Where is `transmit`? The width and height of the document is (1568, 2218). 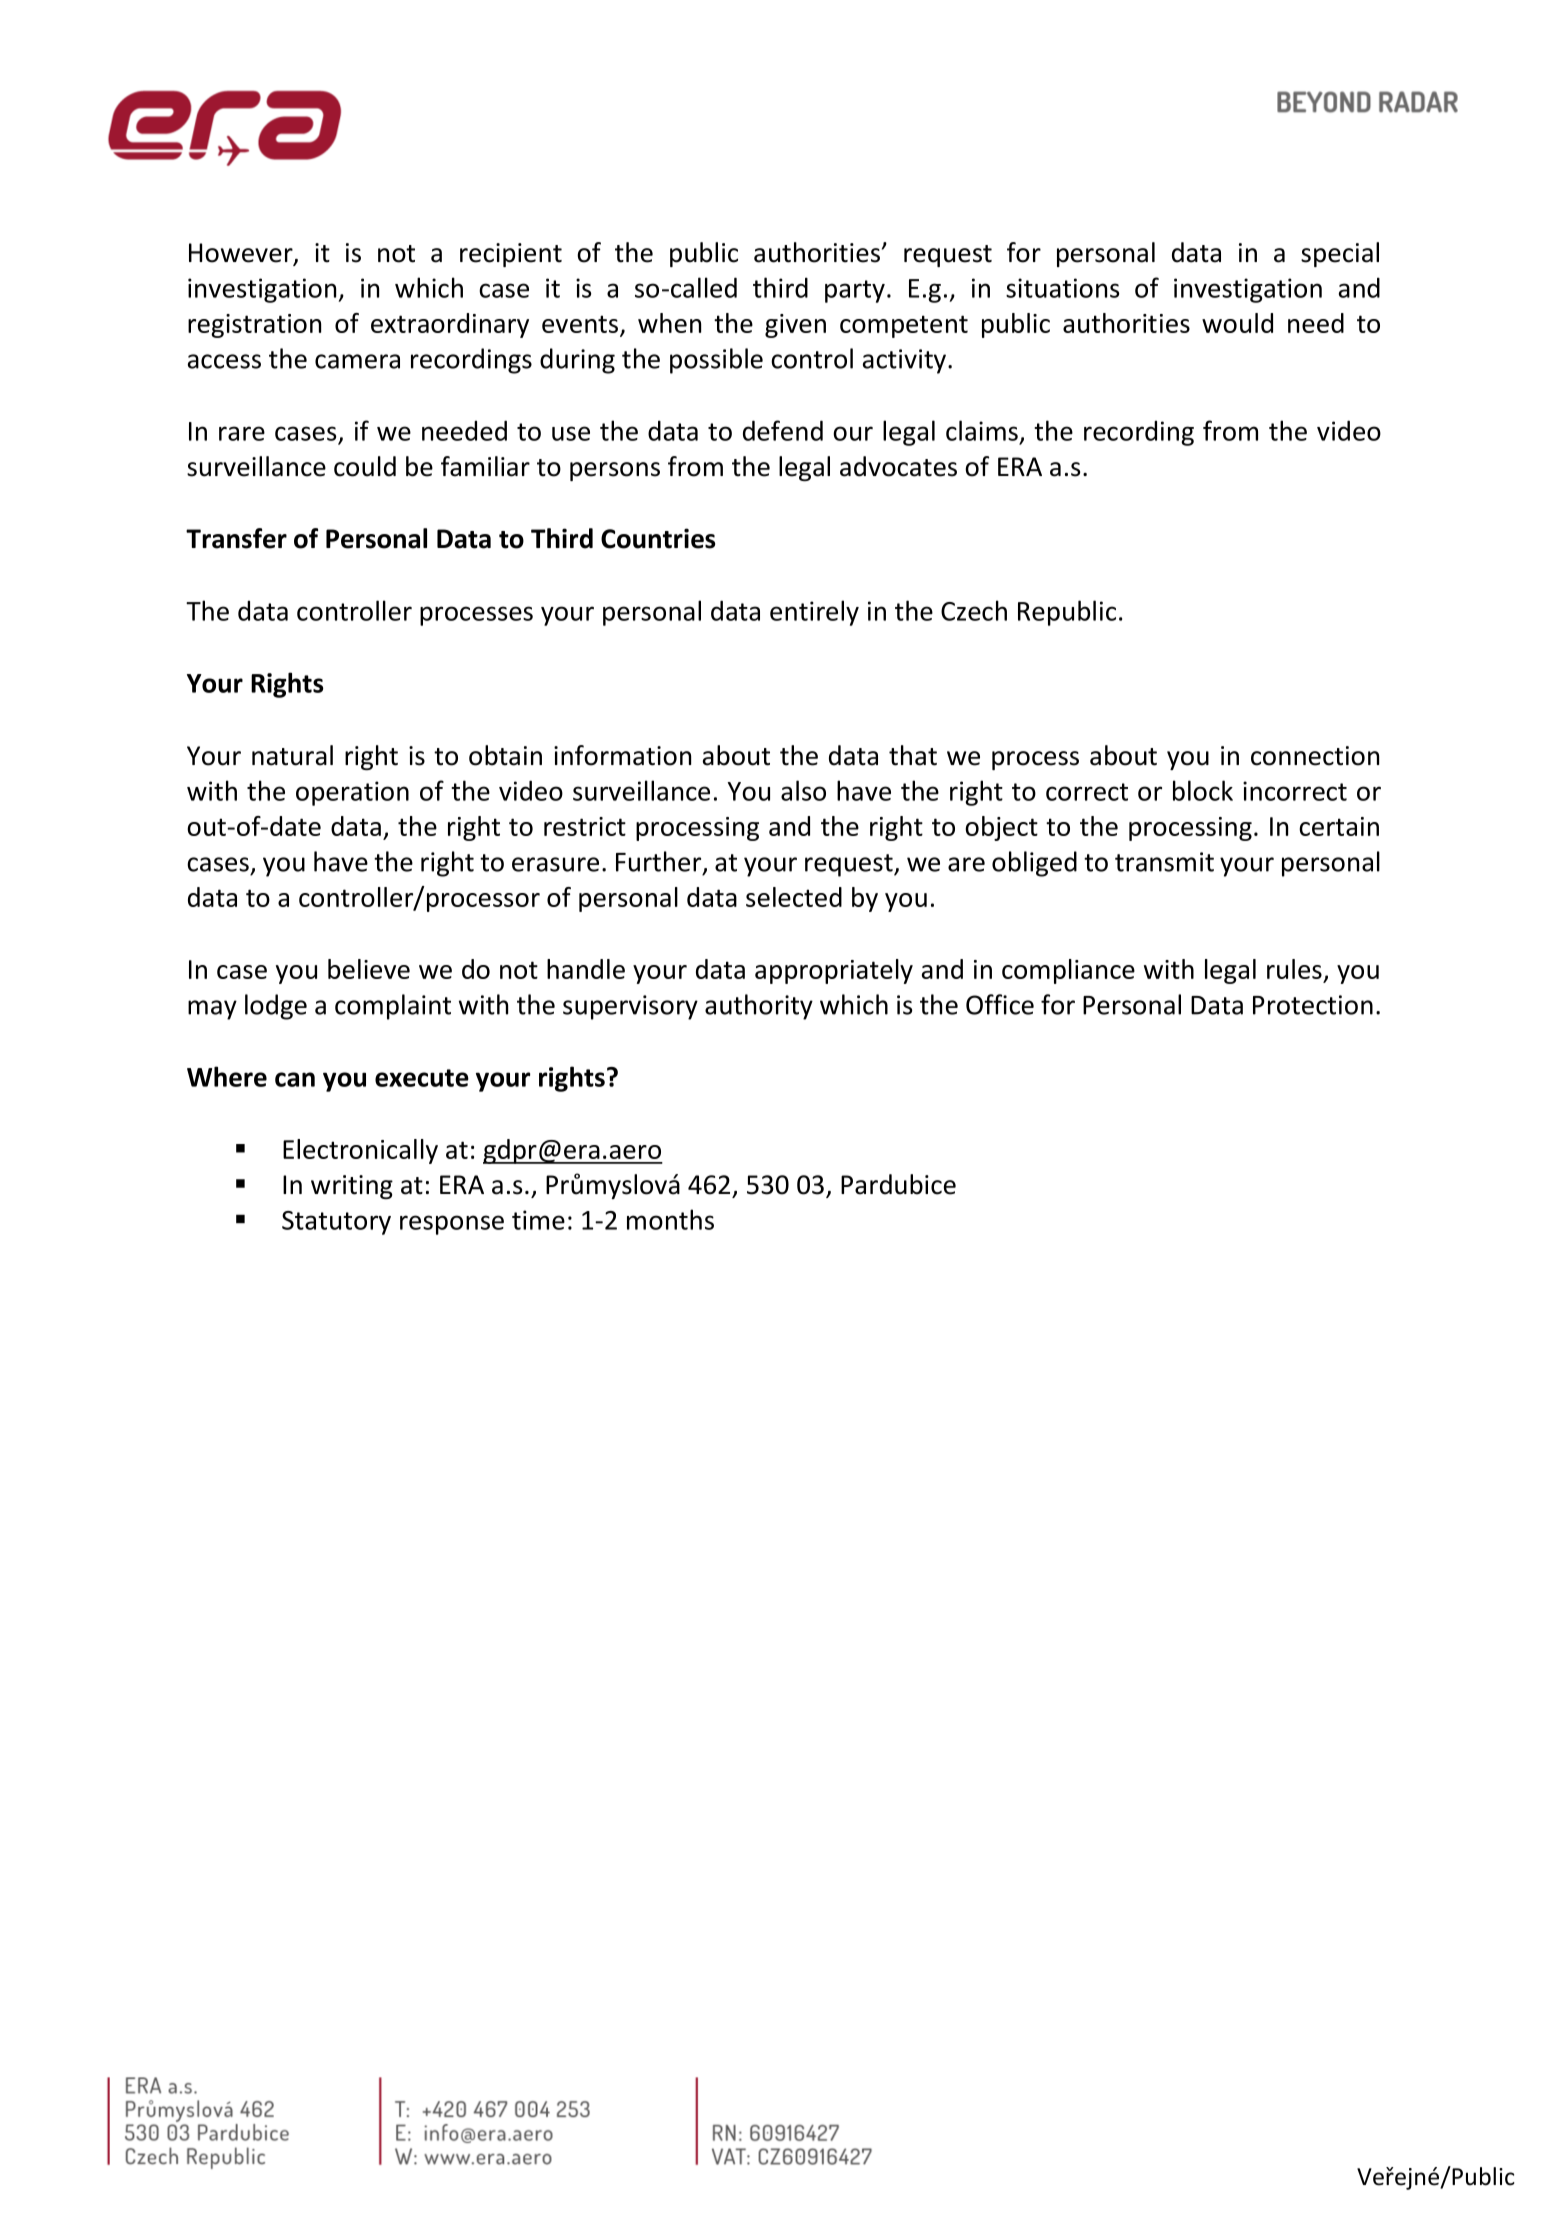
transmit is located at coordinates (1164, 862).
